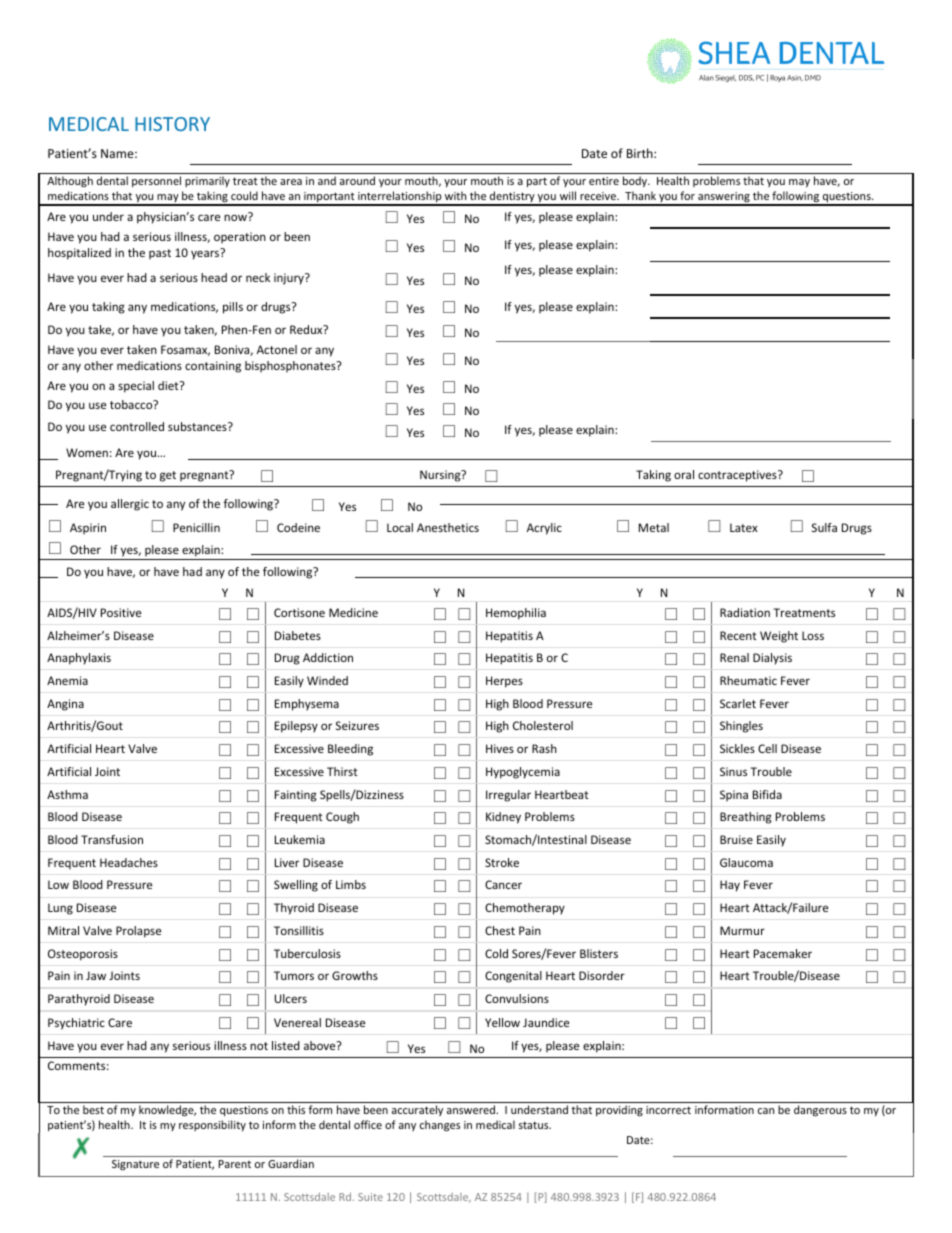 This screenshot has height=1233, width=952. Describe the element at coordinates (455, 195) in the screenshot. I see `with` at that location.
